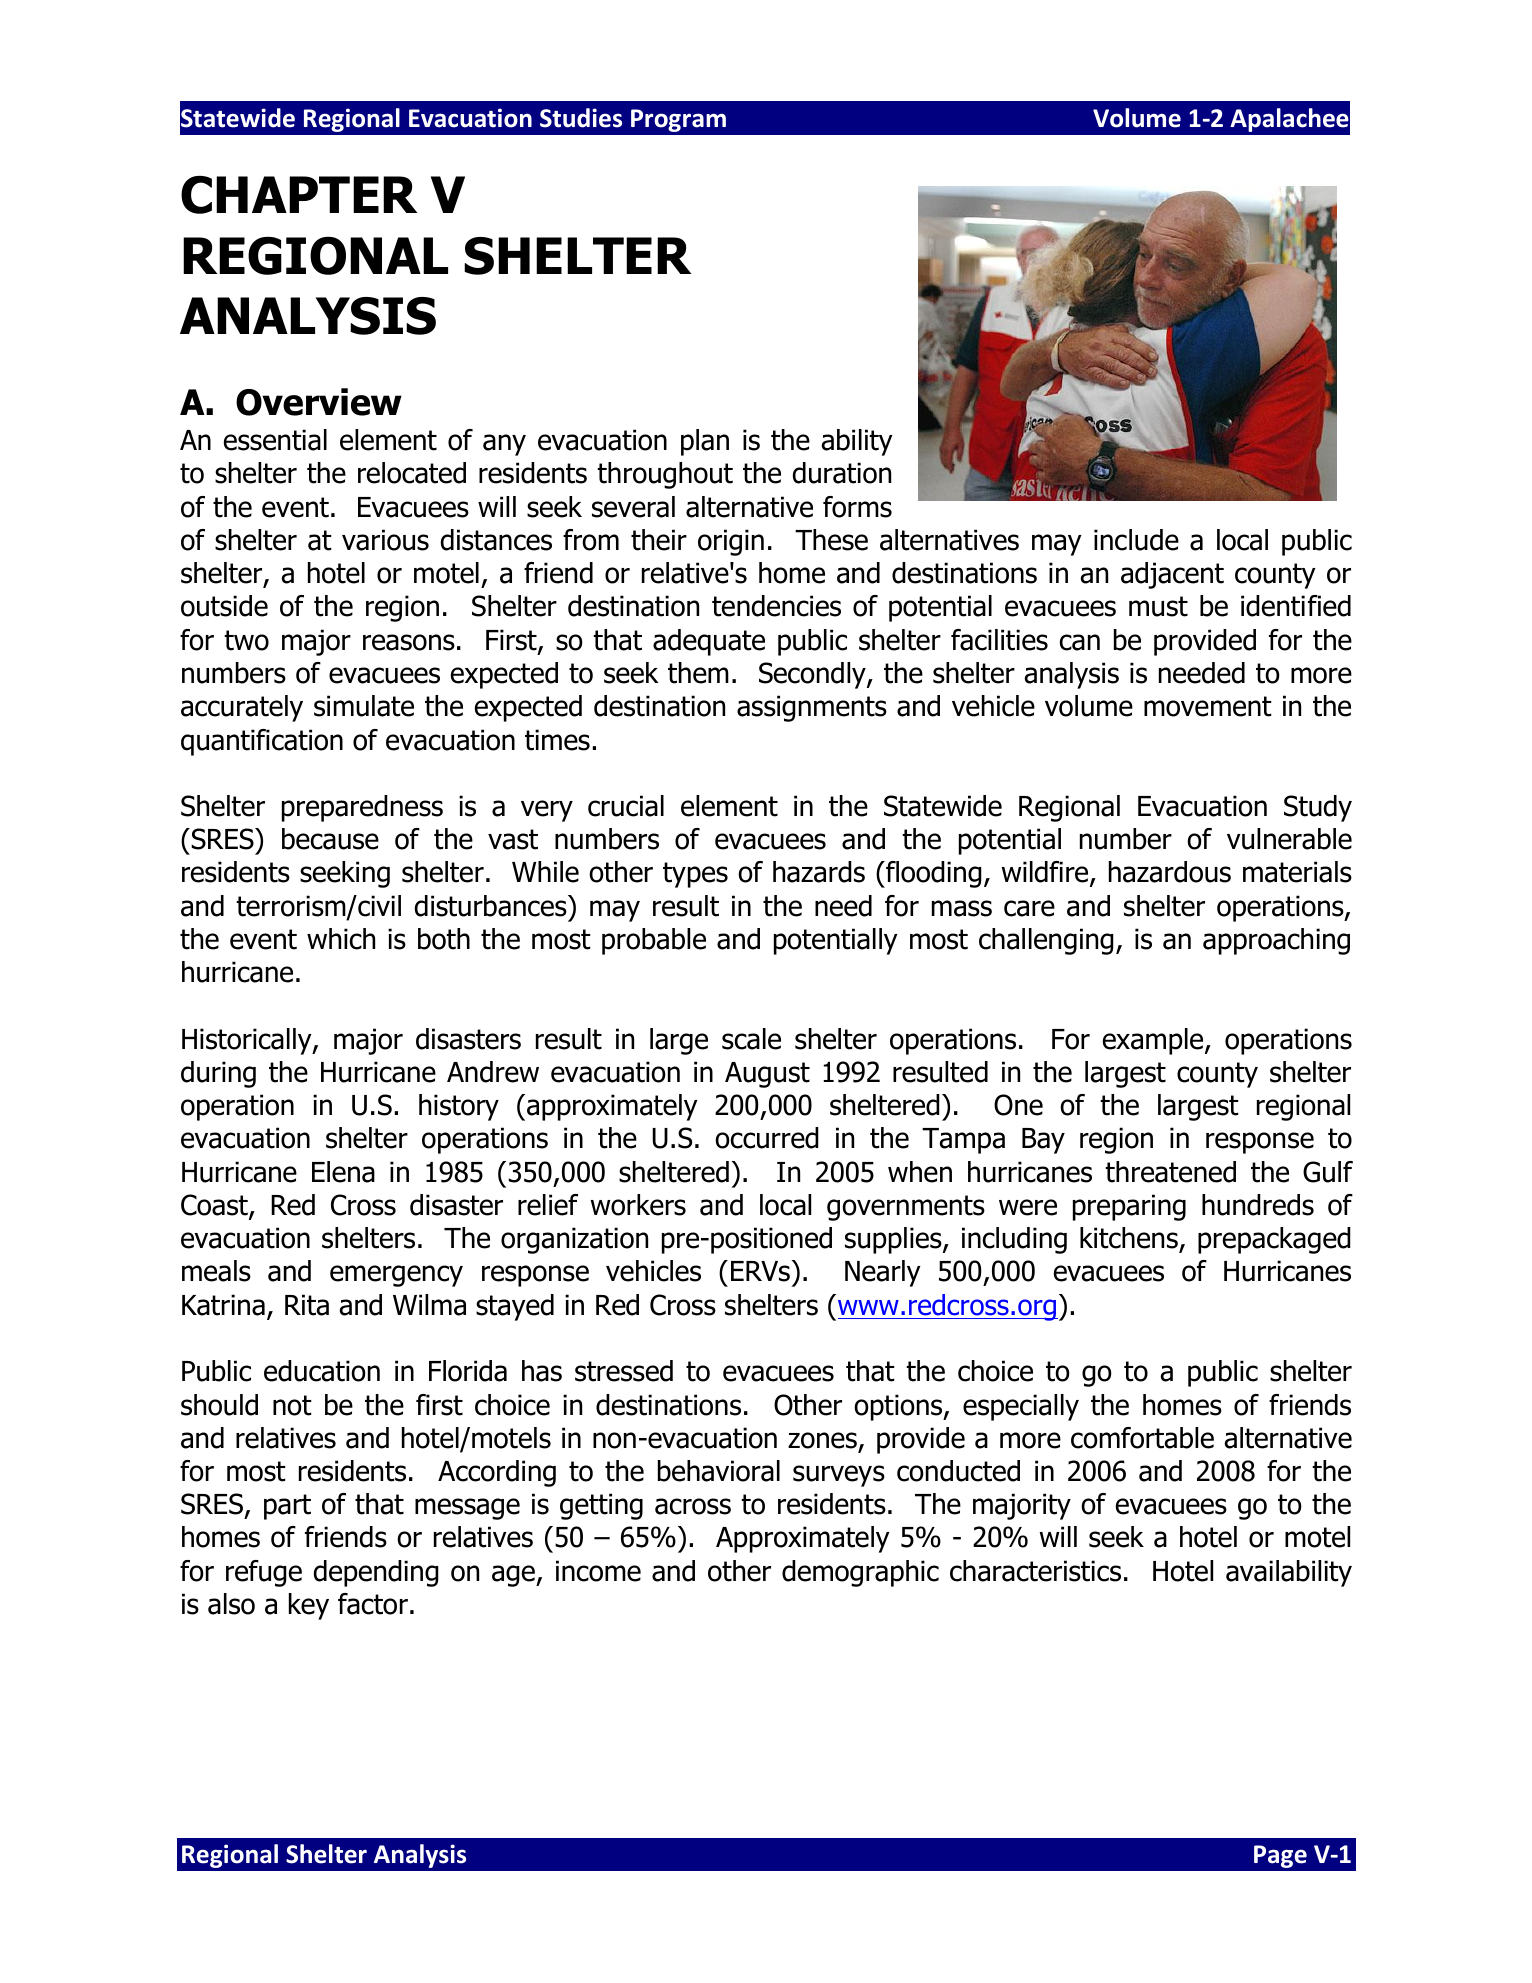  Describe the element at coordinates (731, 542) in the screenshot. I see `origin` at that location.
